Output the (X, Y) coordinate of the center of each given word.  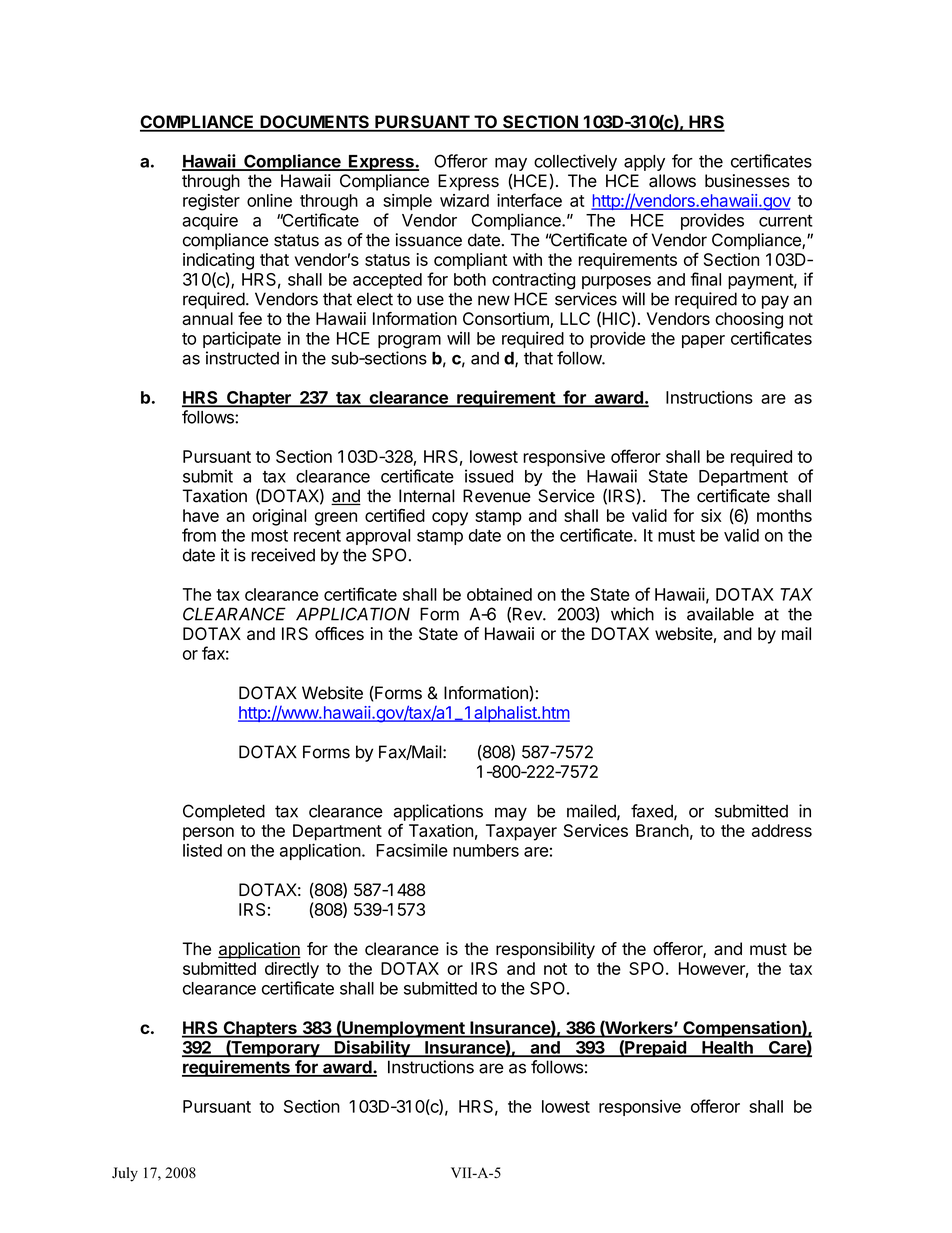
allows (672, 181)
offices (339, 633)
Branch (662, 830)
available (720, 614)
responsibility (545, 950)
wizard (464, 200)
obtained (499, 594)
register (211, 202)
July (125, 1174)
